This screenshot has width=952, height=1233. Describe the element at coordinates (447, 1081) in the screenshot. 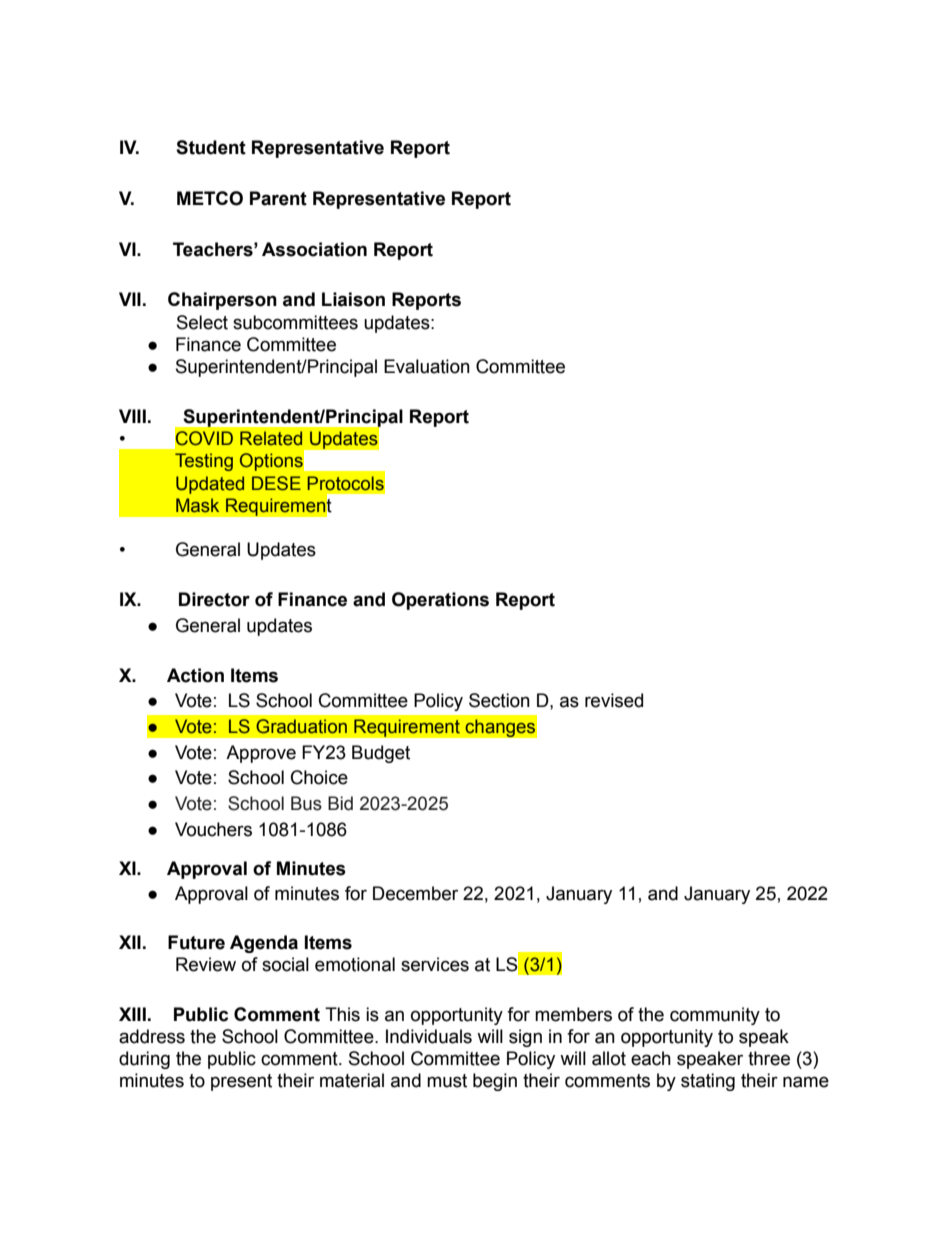

I see `must` at that location.
